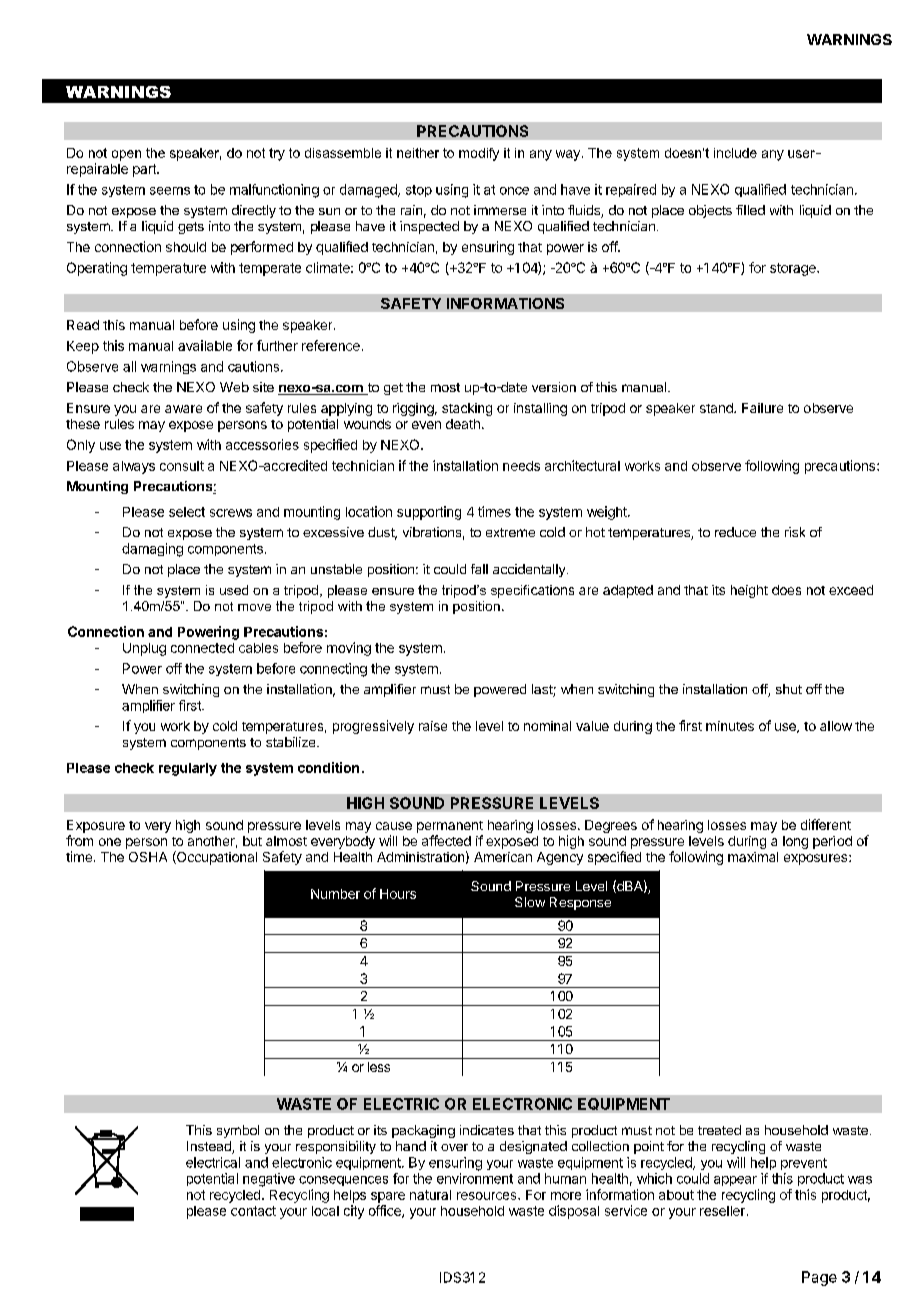  I want to click on fall, so click(479, 569).
